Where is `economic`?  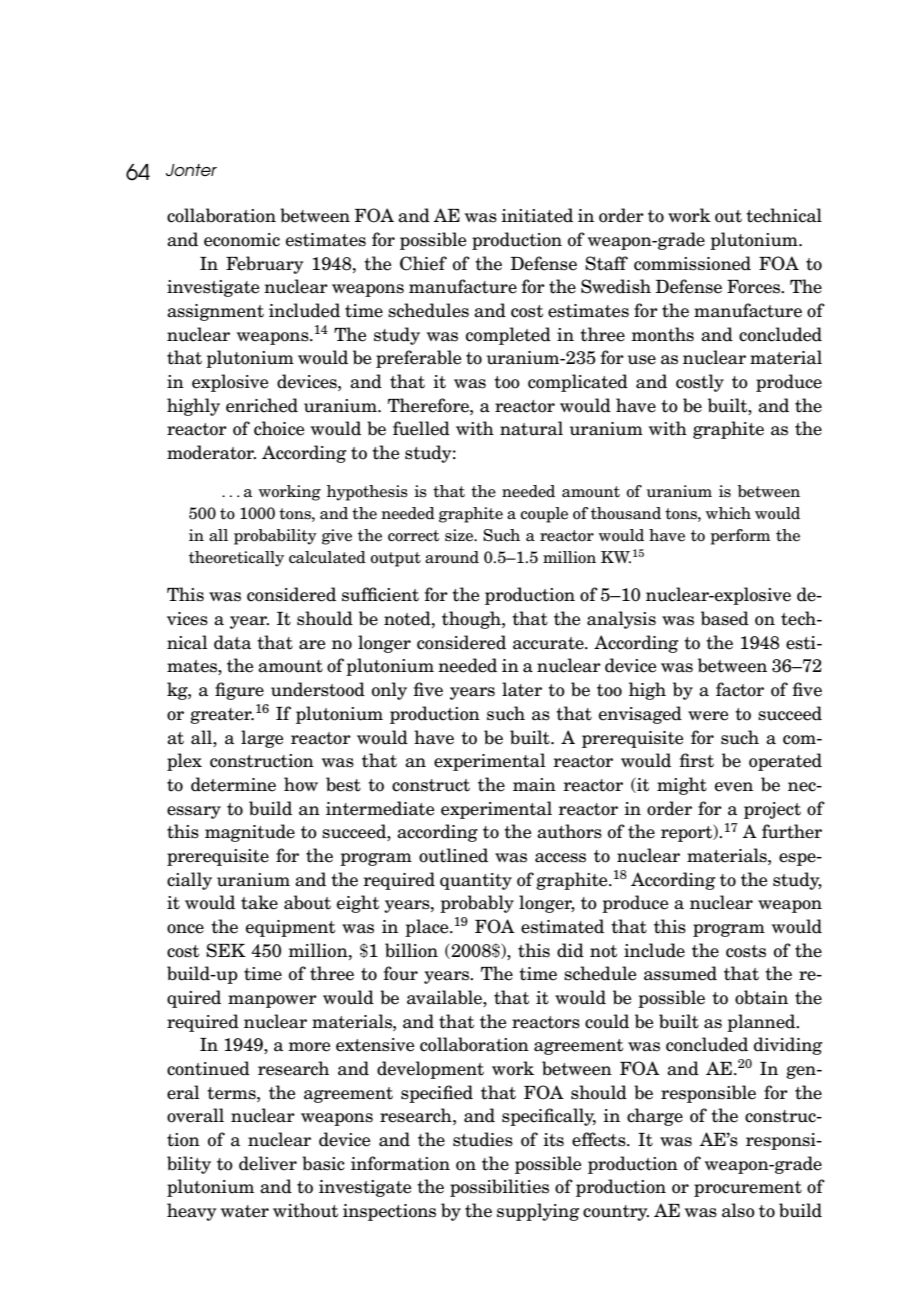 economic is located at coordinates (242, 240).
